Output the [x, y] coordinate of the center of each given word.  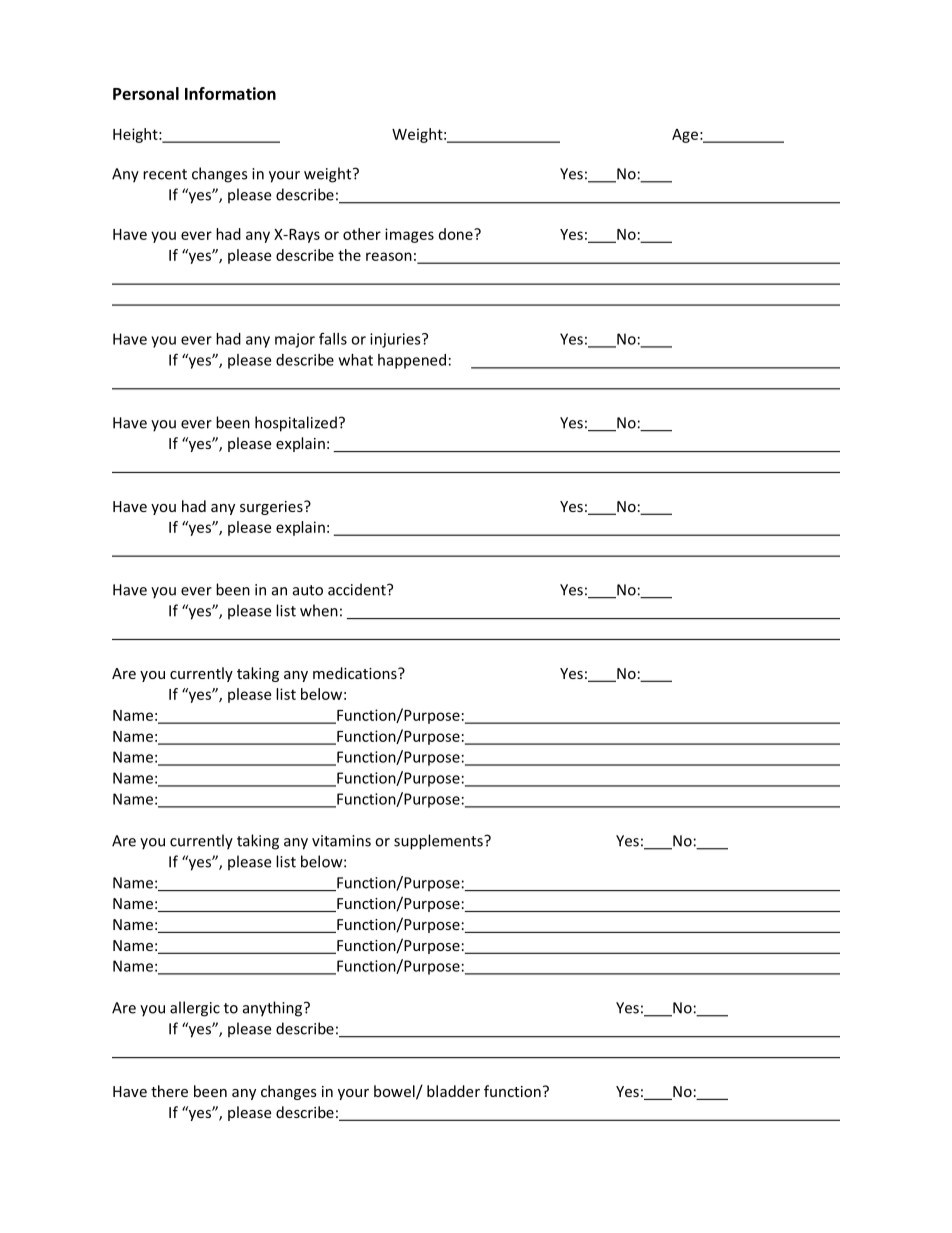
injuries [396, 340]
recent [165, 174]
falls [333, 338]
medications [356, 673]
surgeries [272, 508]
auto [308, 590]
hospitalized [296, 424]
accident [358, 589]
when [319, 610]
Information [230, 93]
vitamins [341, 841]
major [295, 340]
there [169, 1091]
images [409, 235]
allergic [195, 1009]
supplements [439, 842]
